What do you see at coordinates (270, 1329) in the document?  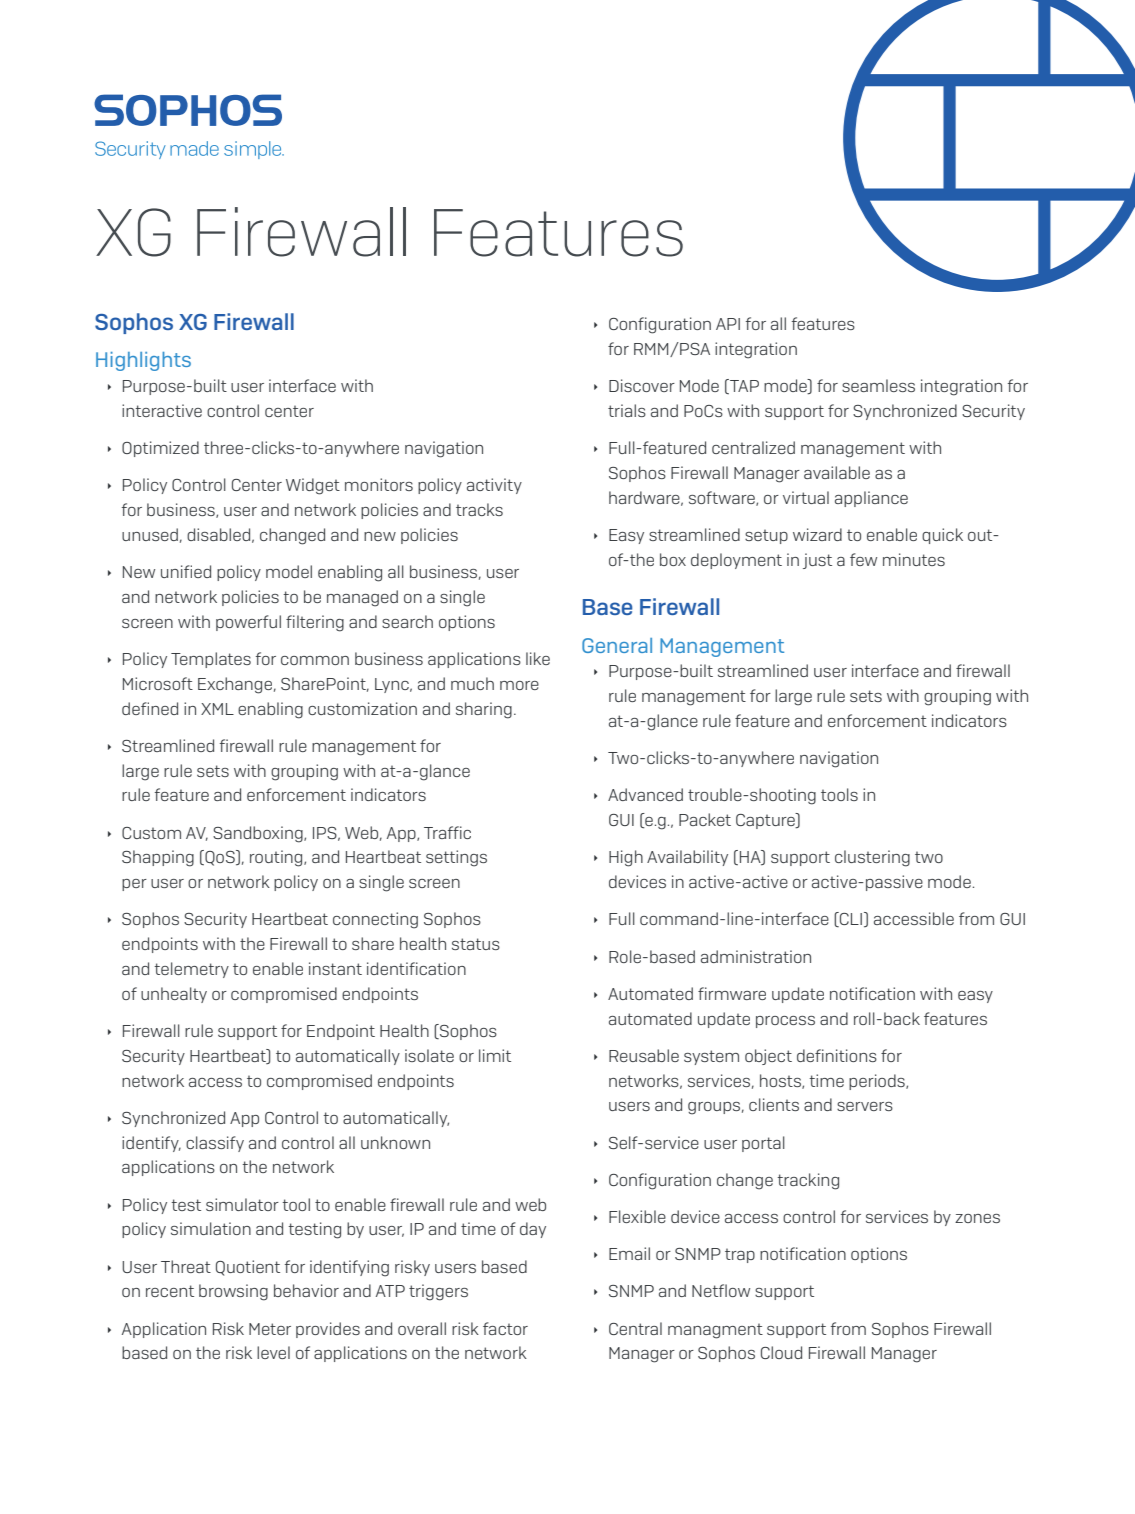 I see `Meter` at bounding box center [270, 1329].
